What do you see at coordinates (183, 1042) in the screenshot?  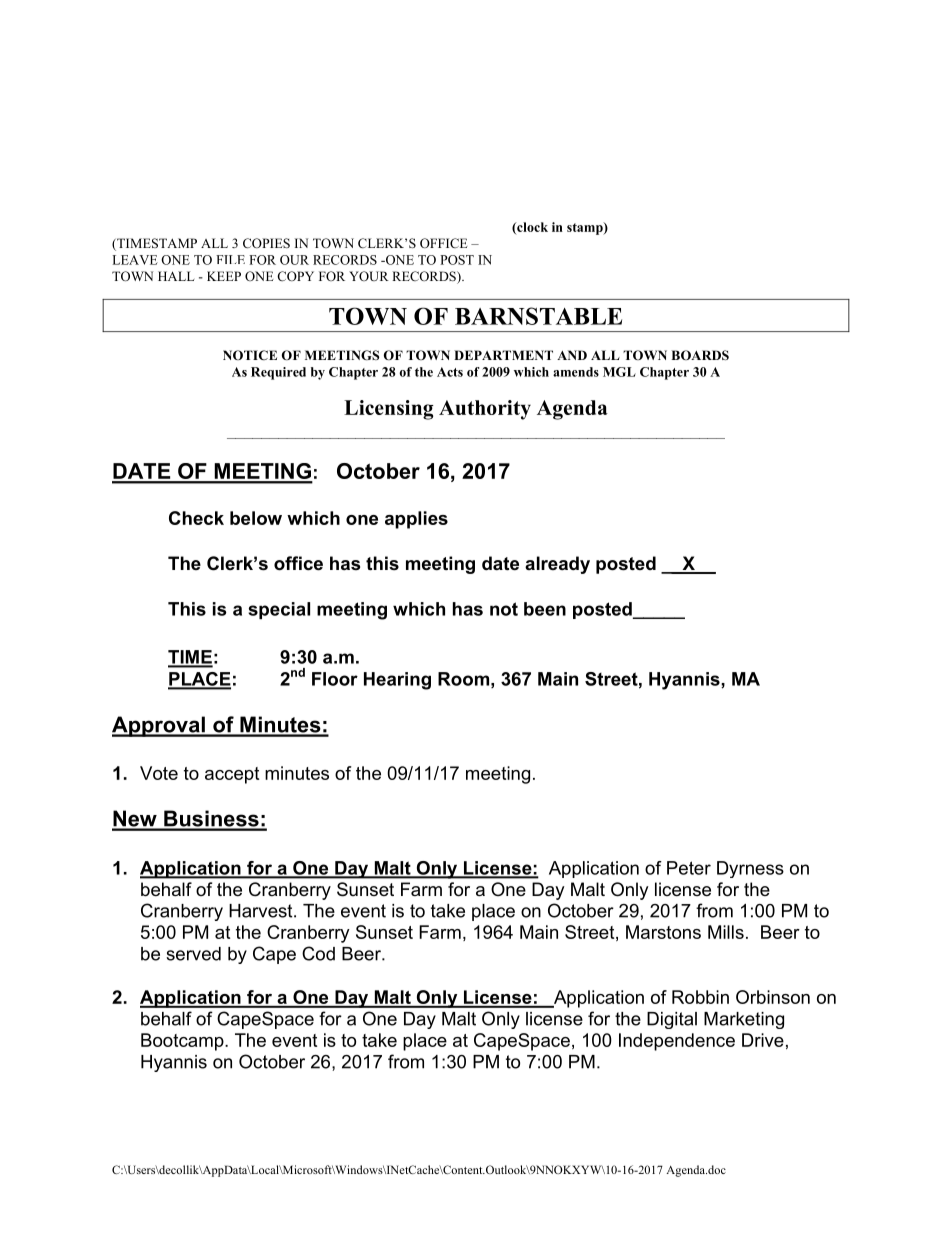 I see `Bootcamp` at bounding box center [183, 1042].
